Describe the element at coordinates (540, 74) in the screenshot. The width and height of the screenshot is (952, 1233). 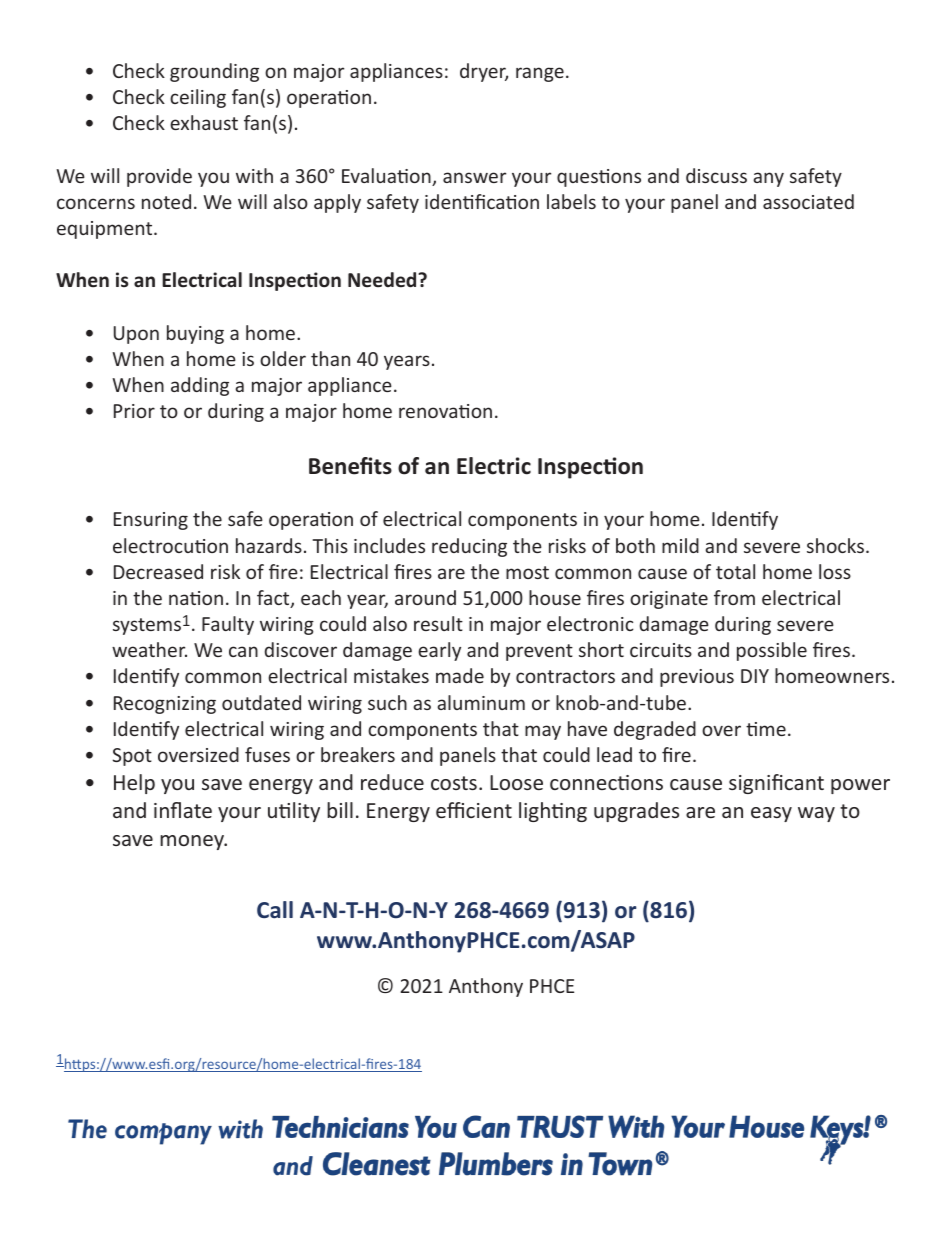
I see `range` at that location.
